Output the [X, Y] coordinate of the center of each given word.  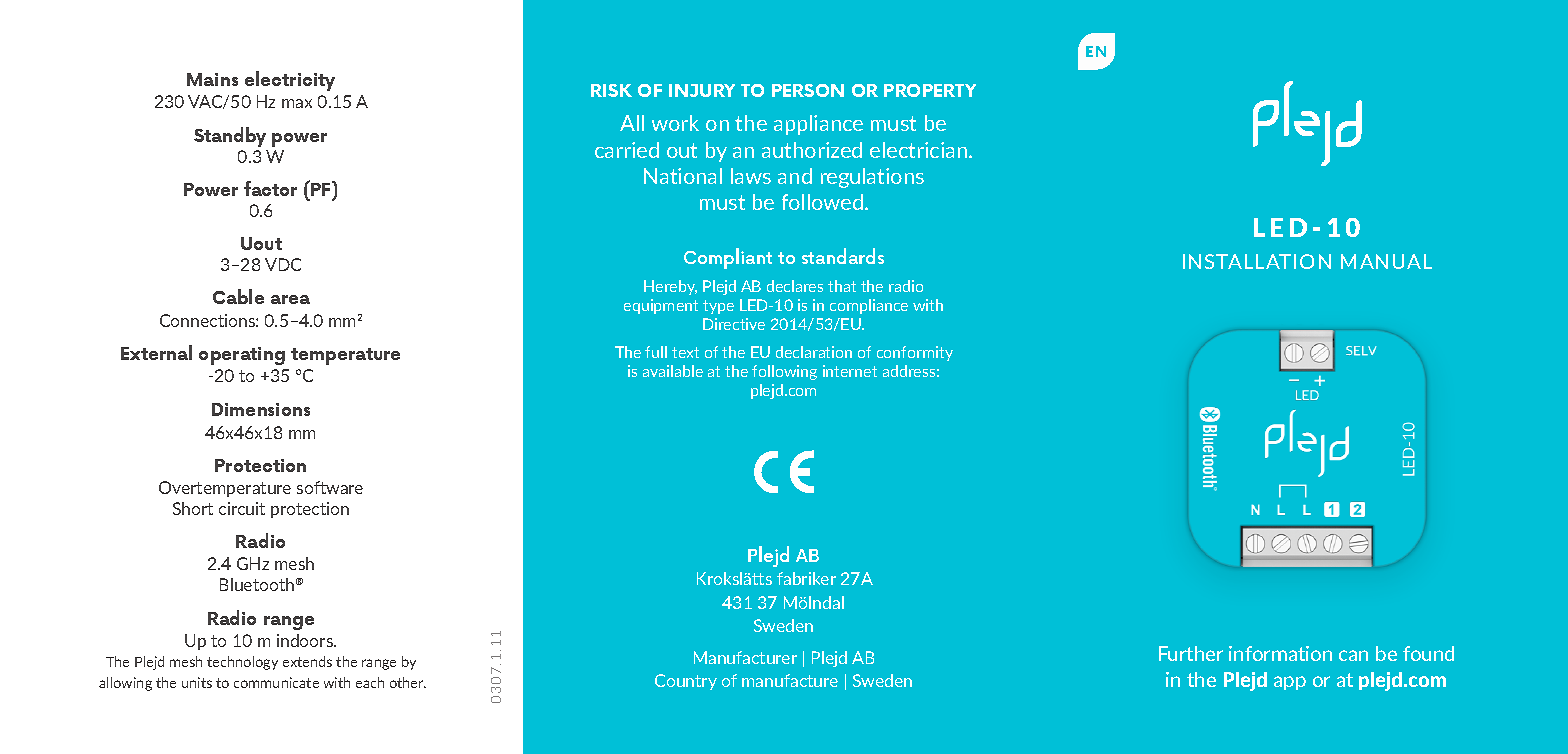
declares [795, 286]
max [297, 103]
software [330, 487]
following [784, 372]
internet [850, 371]
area [290, 299]
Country [686, 682]
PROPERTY [930, 90]
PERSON [808, 90]
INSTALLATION [1257, 261]
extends [307, 661]
